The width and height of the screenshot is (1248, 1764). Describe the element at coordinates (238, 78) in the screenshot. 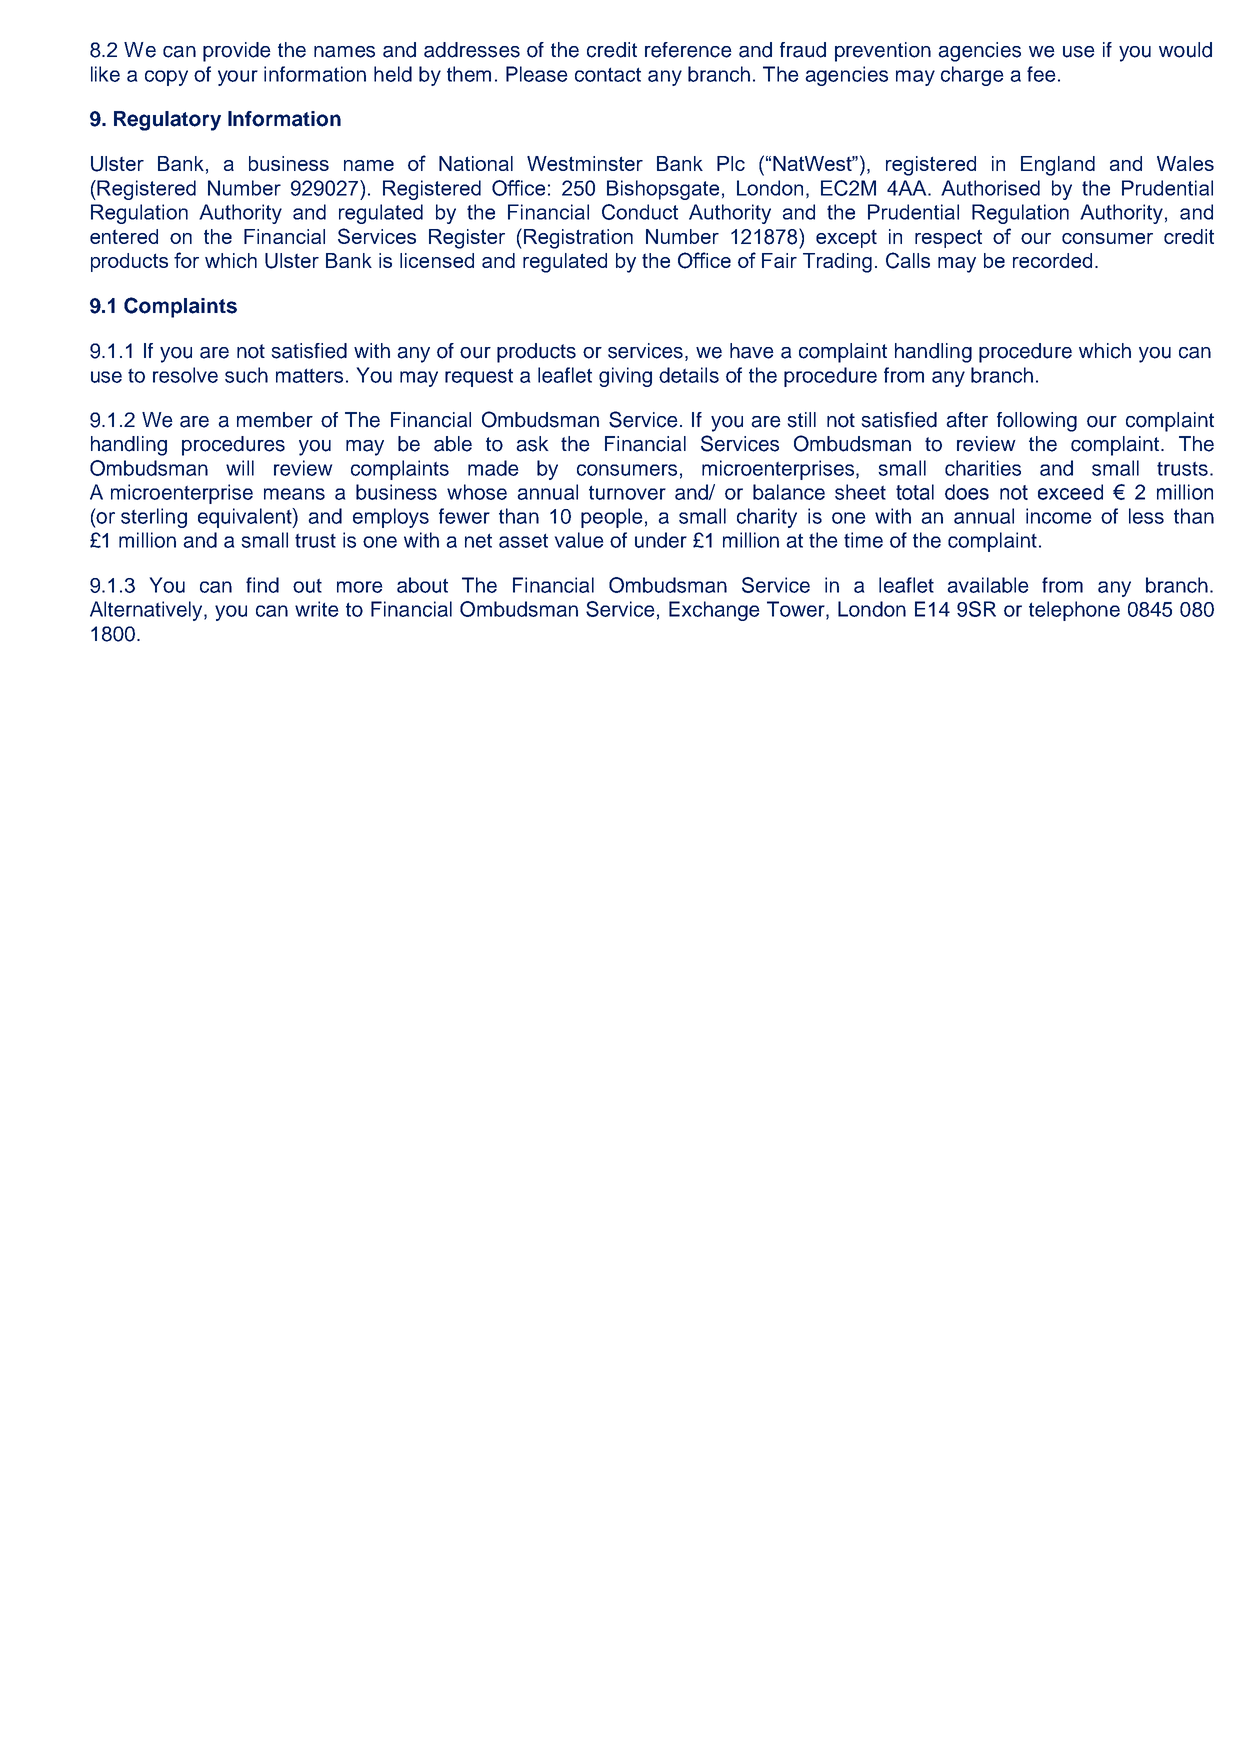

I see `your` at that location.
